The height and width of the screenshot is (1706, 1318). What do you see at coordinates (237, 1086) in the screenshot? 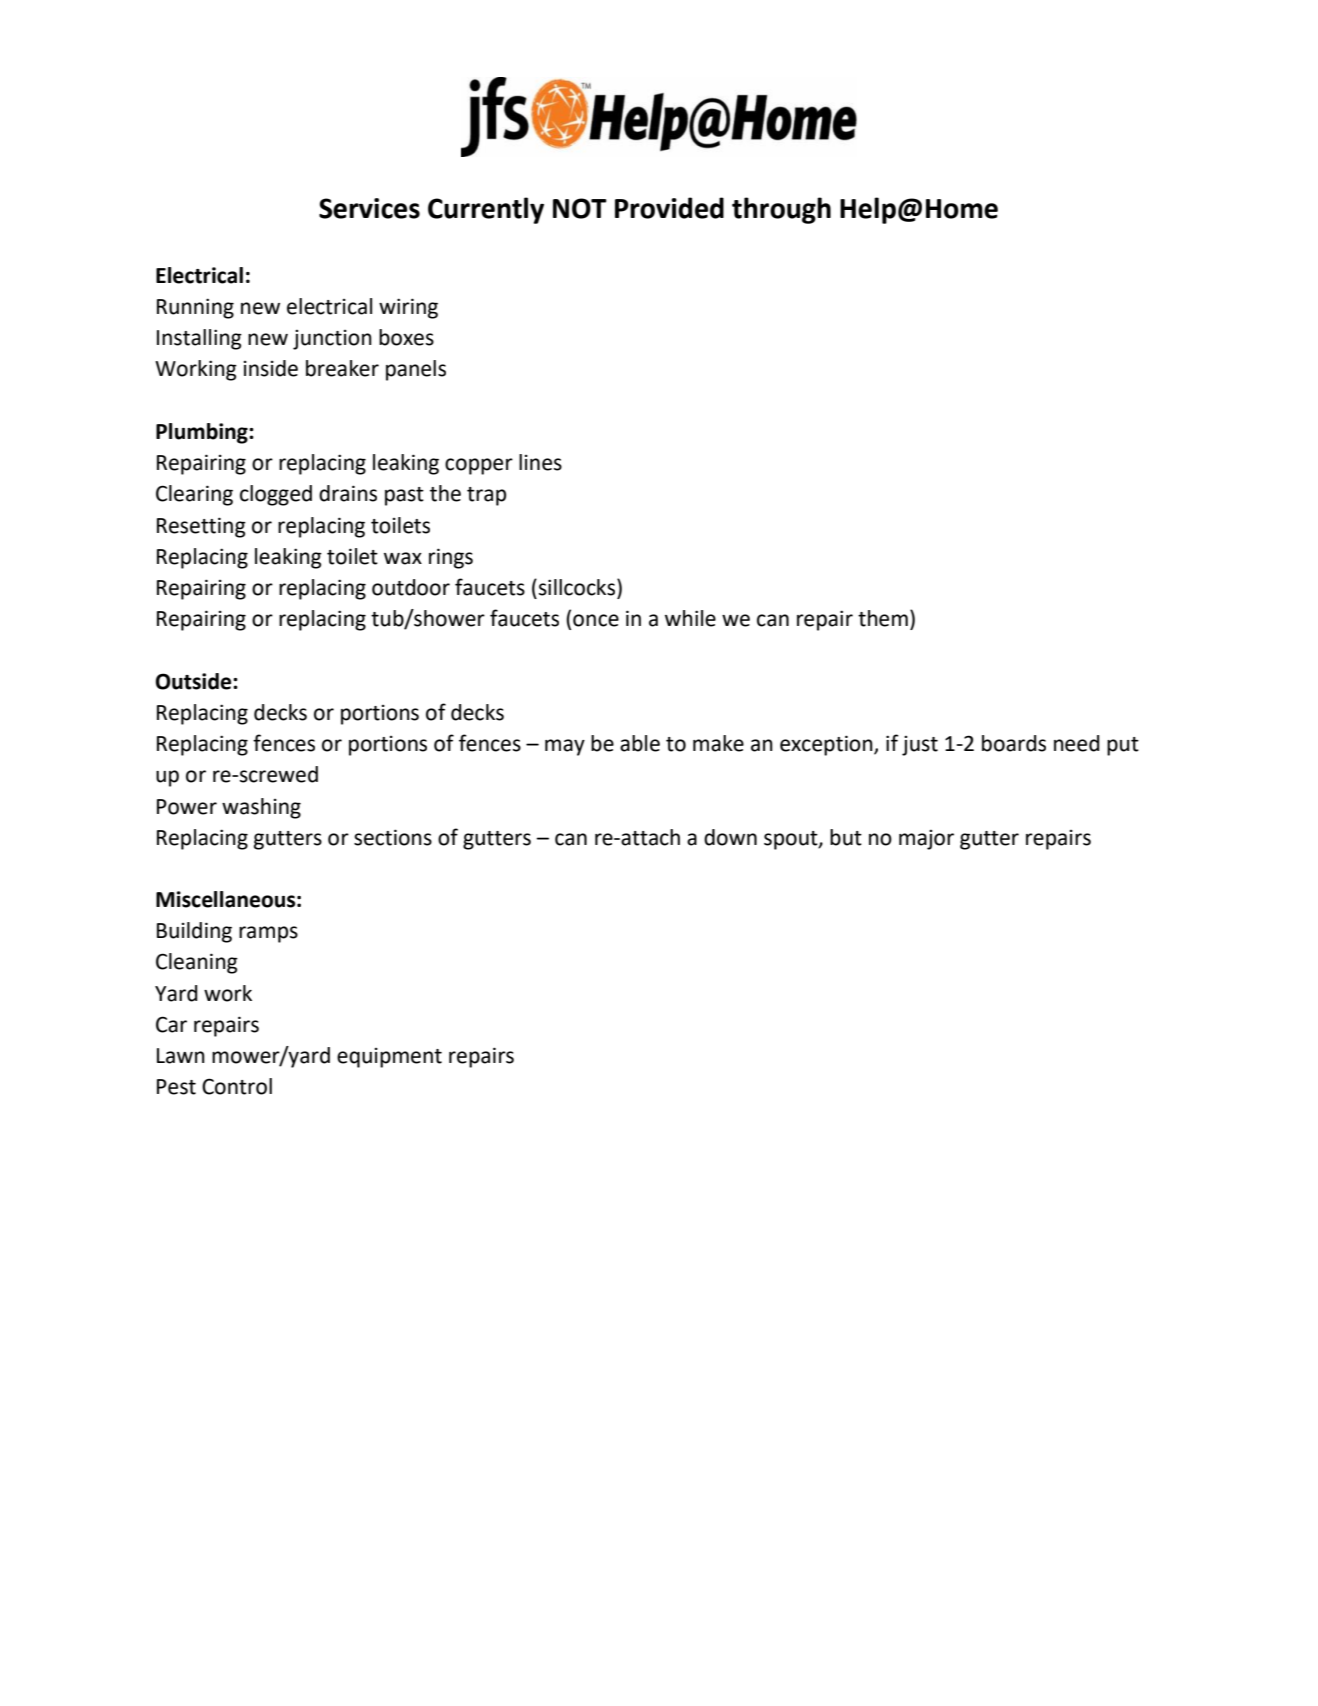
I see `Control` at bounding box center [237, 1086].
